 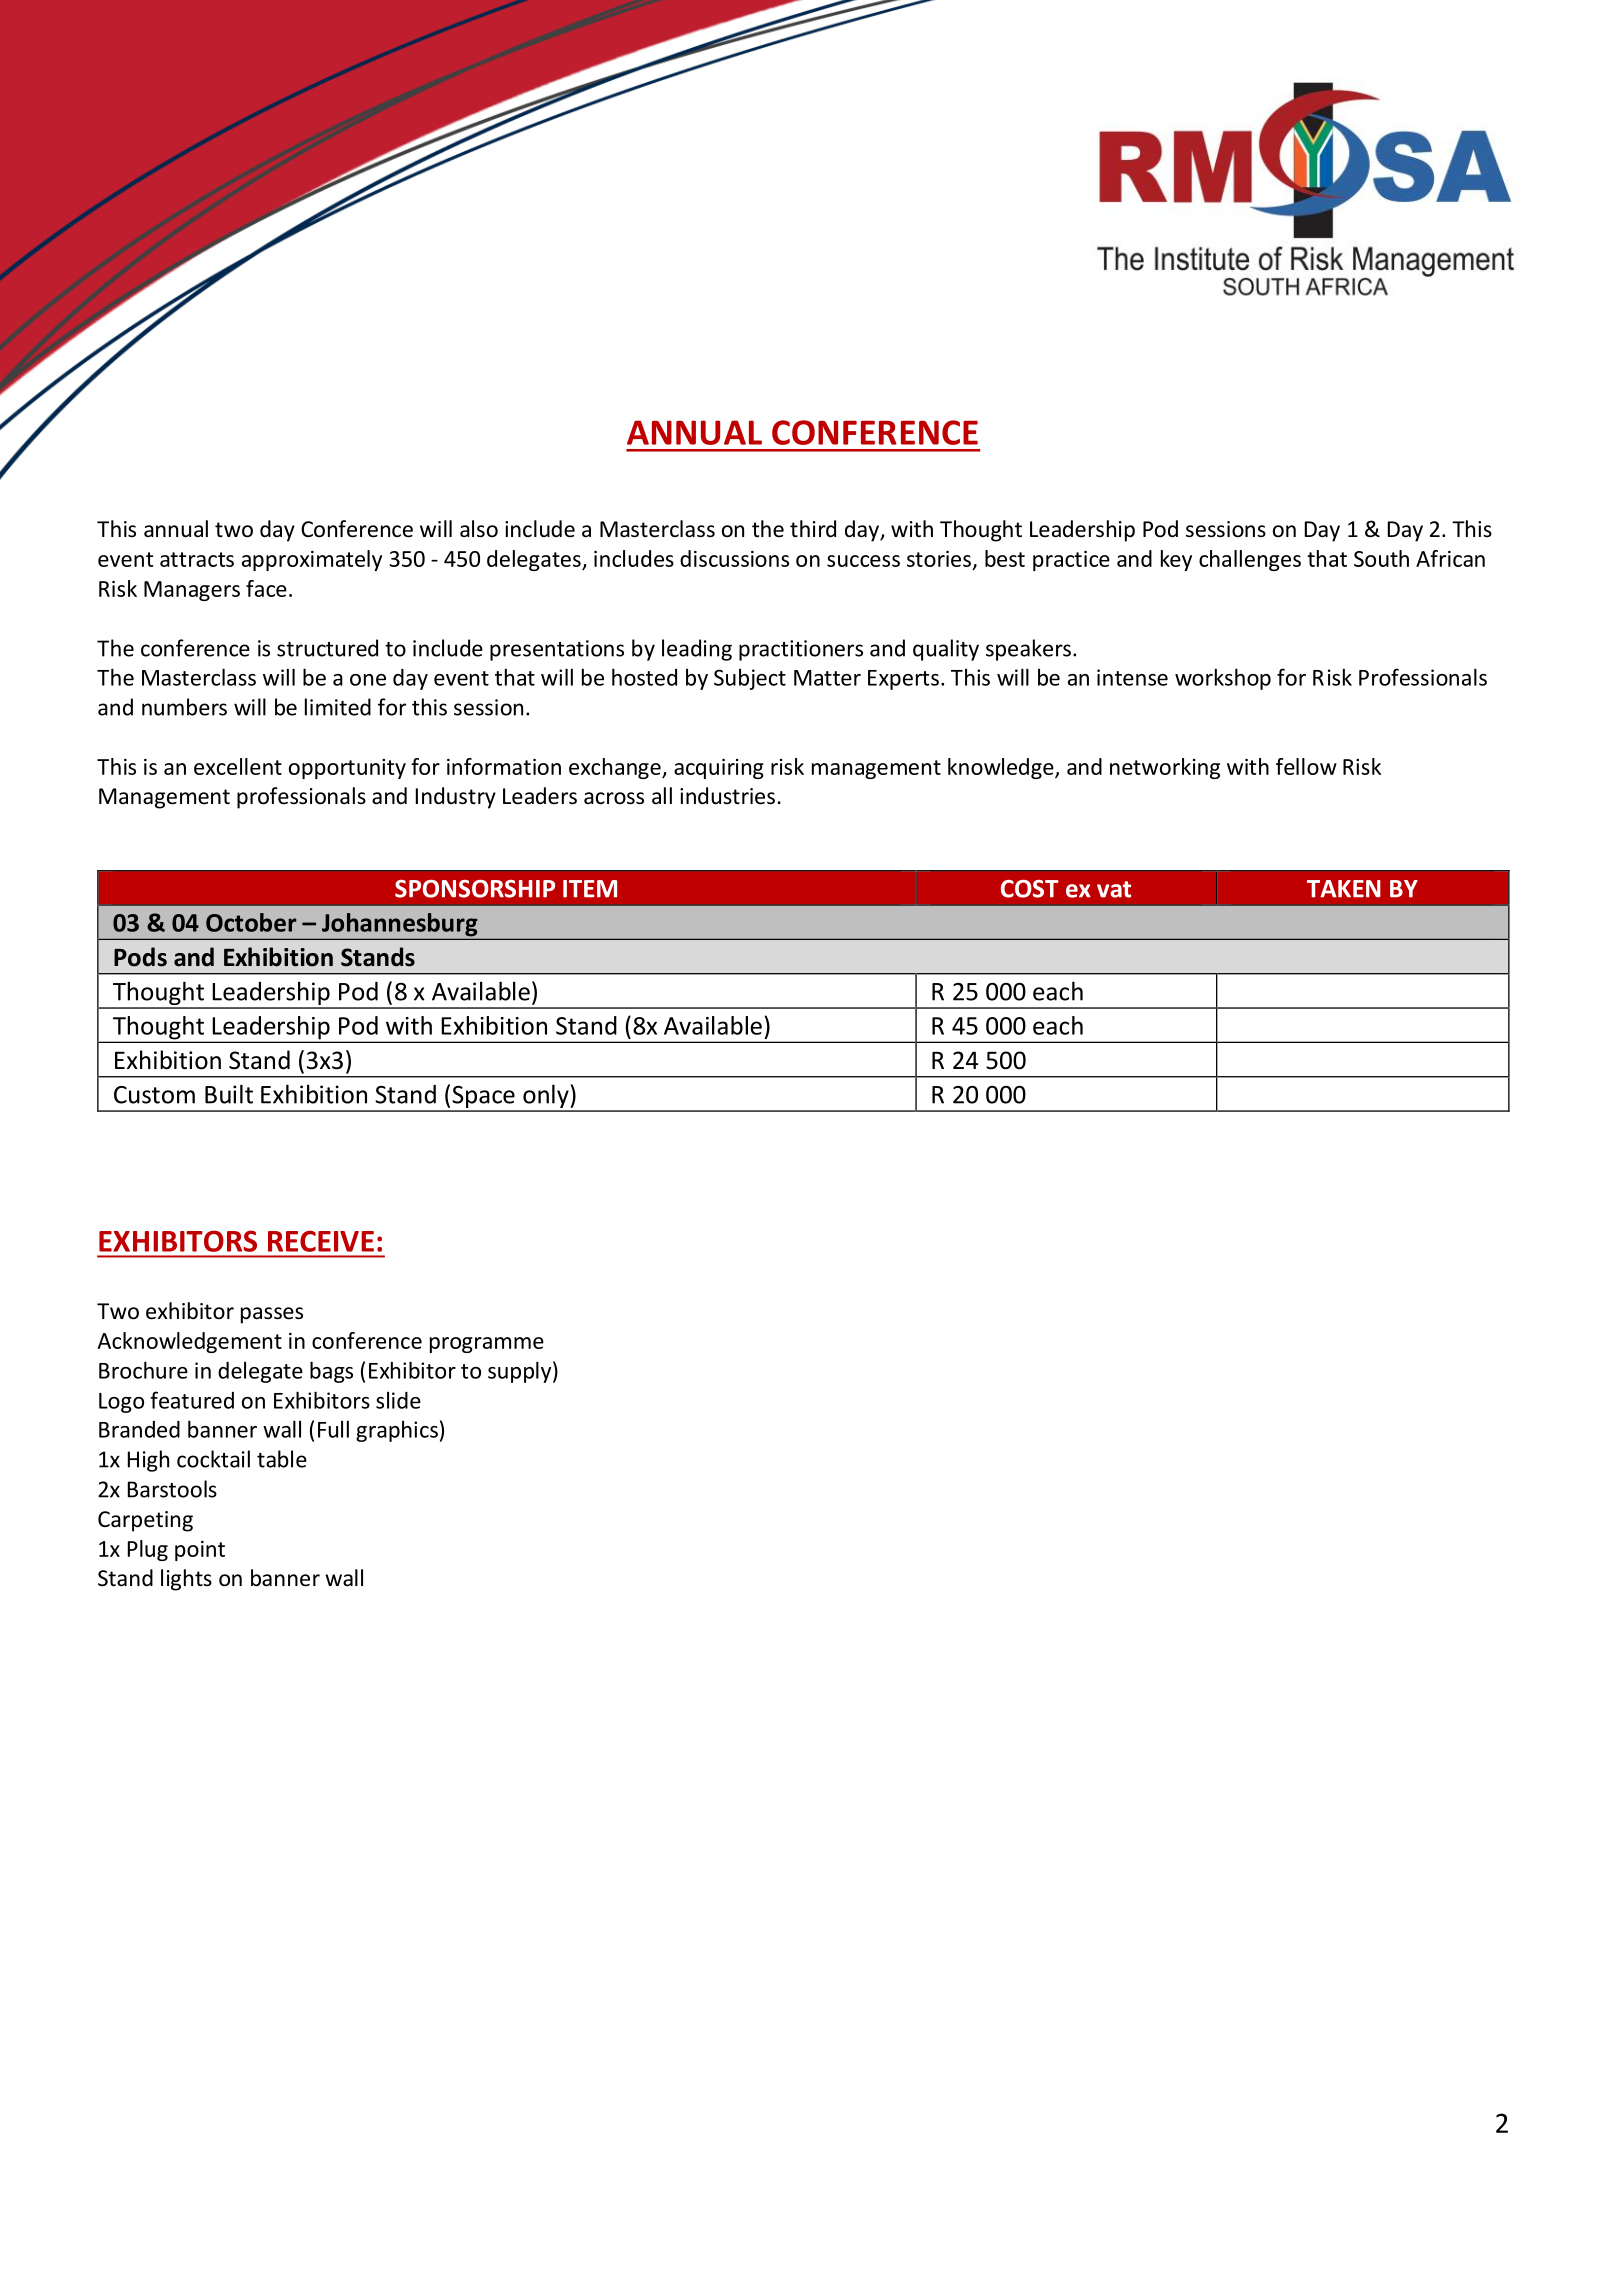 What do you see at coordinates (590, 889) in the screenshot?
I see `ITEM` at bounding box center [590, 889].
